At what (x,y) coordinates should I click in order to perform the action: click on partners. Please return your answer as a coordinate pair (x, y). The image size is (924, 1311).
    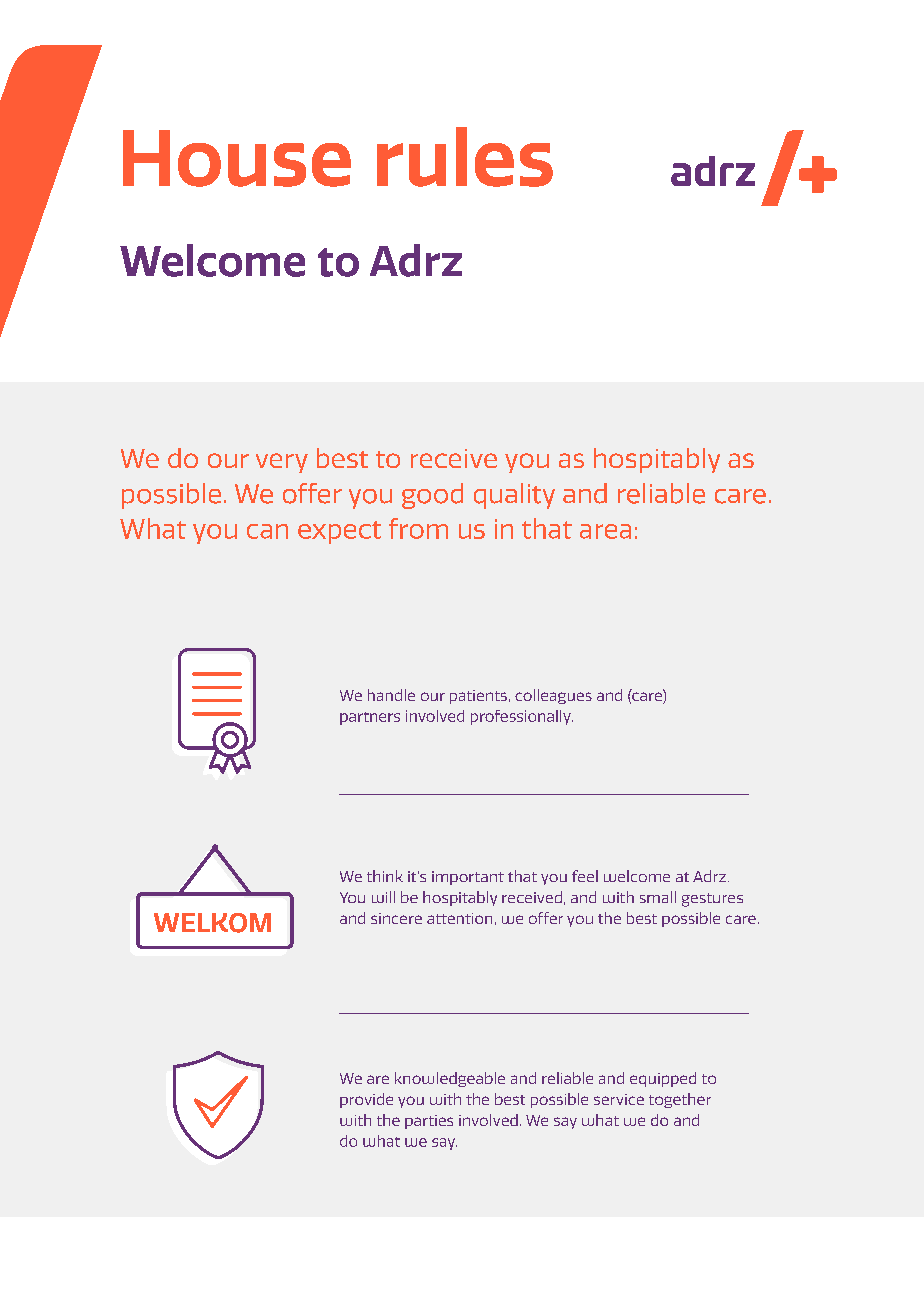
    Looking at the image, I should click on (370, 718).
